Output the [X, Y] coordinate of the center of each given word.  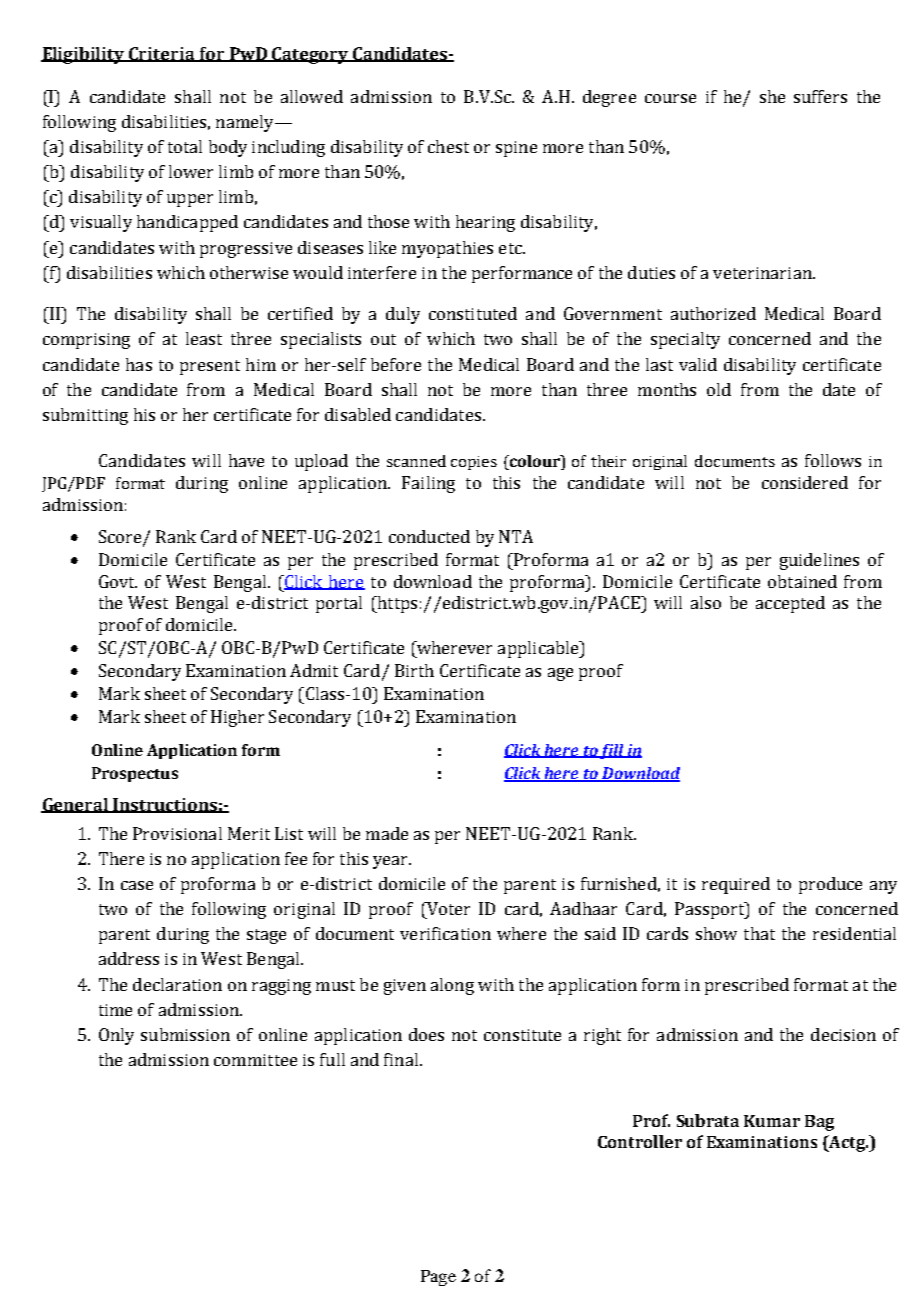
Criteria [162, 54]
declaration [177, 984]
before [396, 364]
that [759, 933]
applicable [539, 649]
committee [255, 1060]
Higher [237, 718]
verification [445, 933]
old [719, 389]
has [139, 364]
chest [448, 146]
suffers [820, 96]
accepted [790, 604]
